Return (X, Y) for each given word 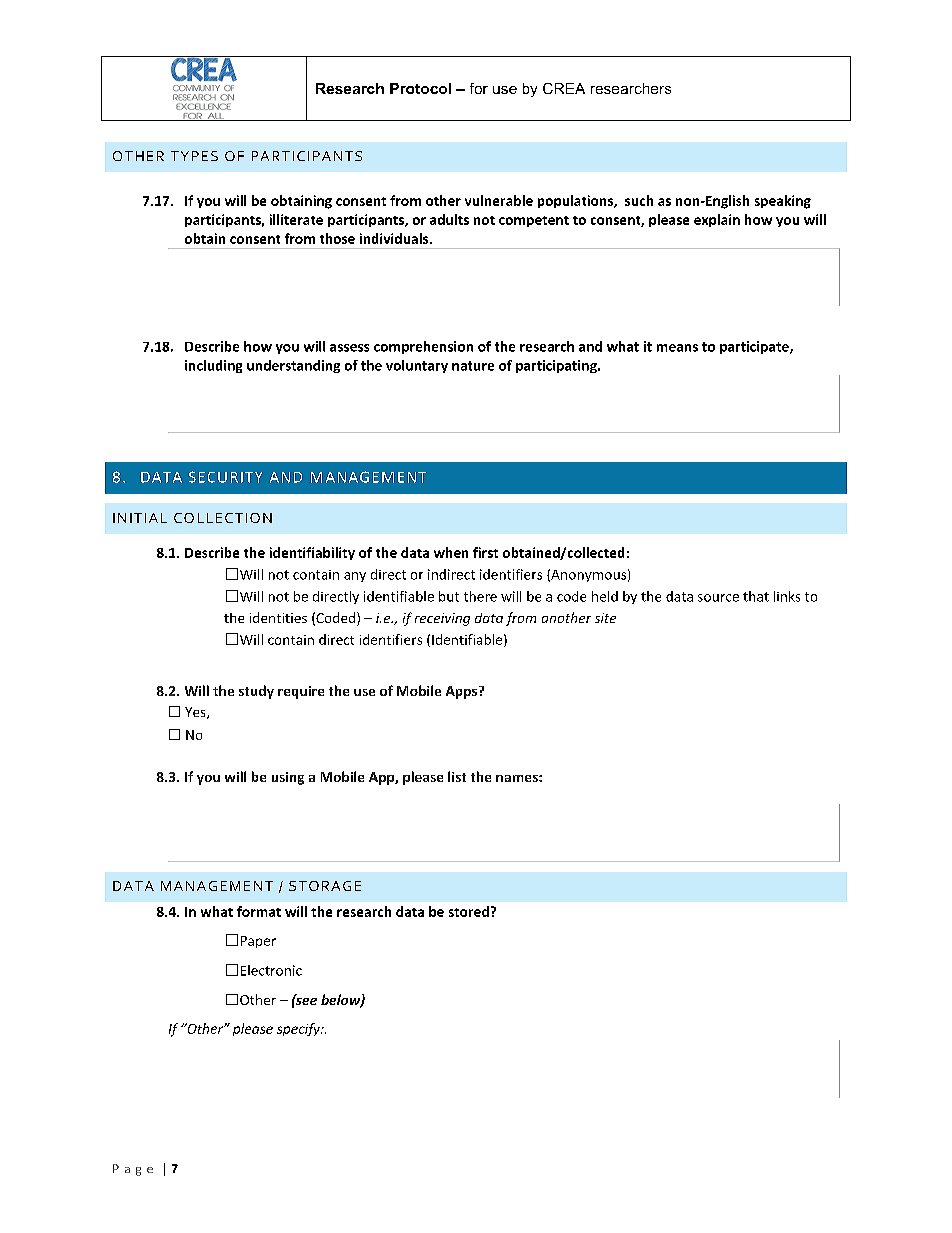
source (718, 598)
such (639, 200)
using (288, 778)
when (451, 552)
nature (473, 366)
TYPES (194, 156)
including (213, 366)
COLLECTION (223, 518)
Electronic (271, 970)
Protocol (420, 88)
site (605, 618)
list (457, 776)
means (677, 348)
